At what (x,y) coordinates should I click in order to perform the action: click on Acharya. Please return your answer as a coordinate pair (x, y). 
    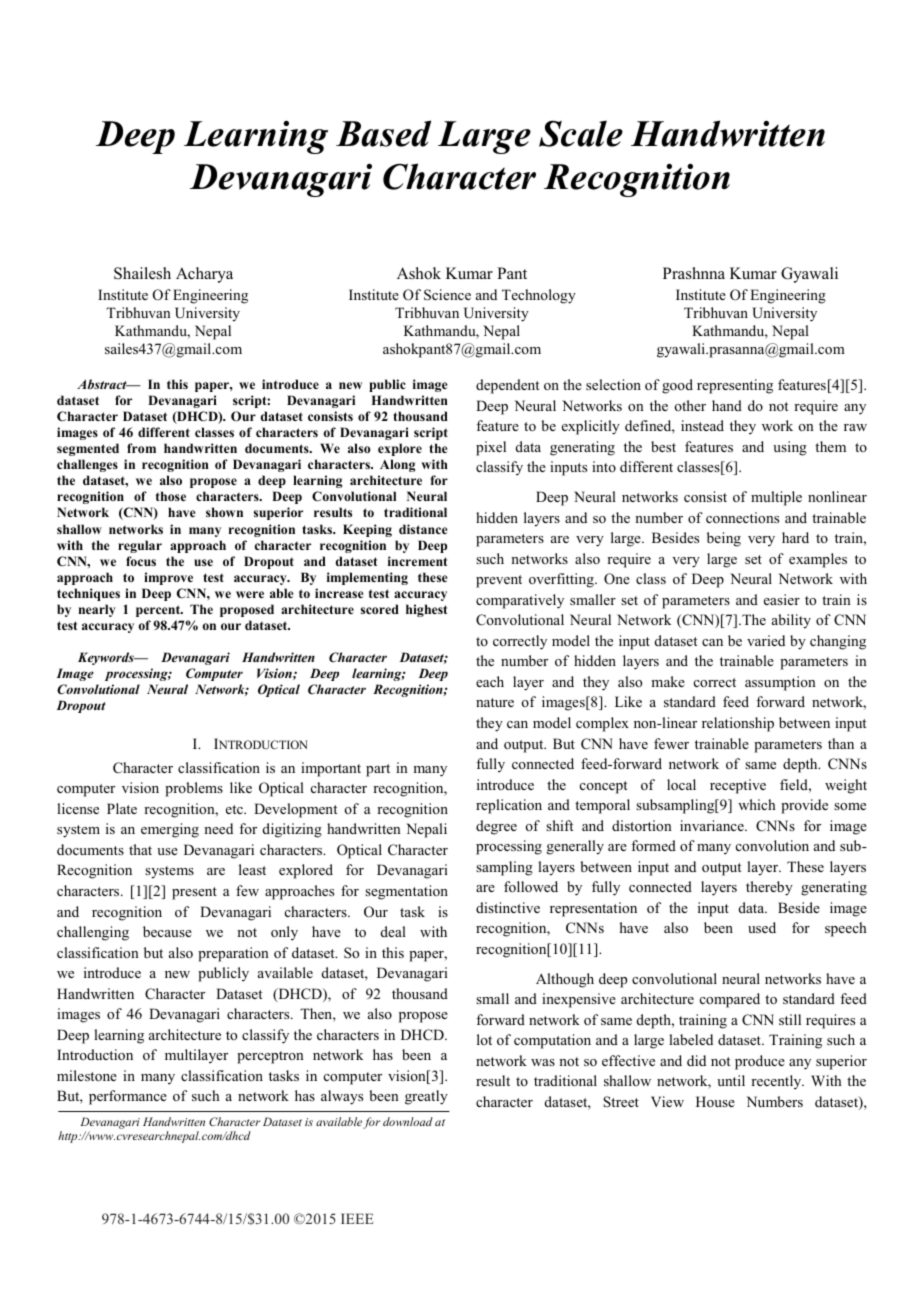
    Looking at the image, I should click on (204, 275).
